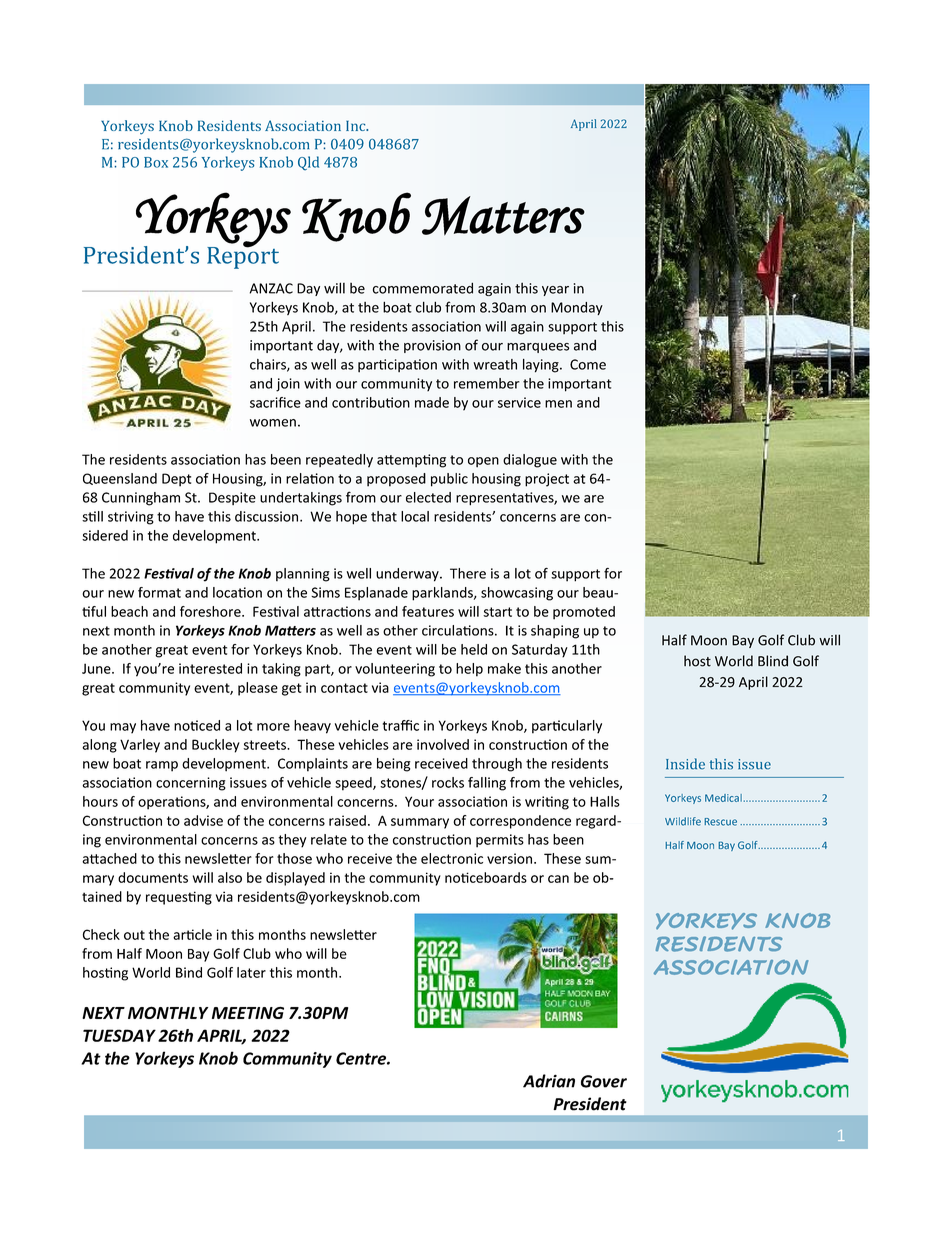 This document has width=952, height=1233. I want to click on Adrian, so click(549, 1081).
